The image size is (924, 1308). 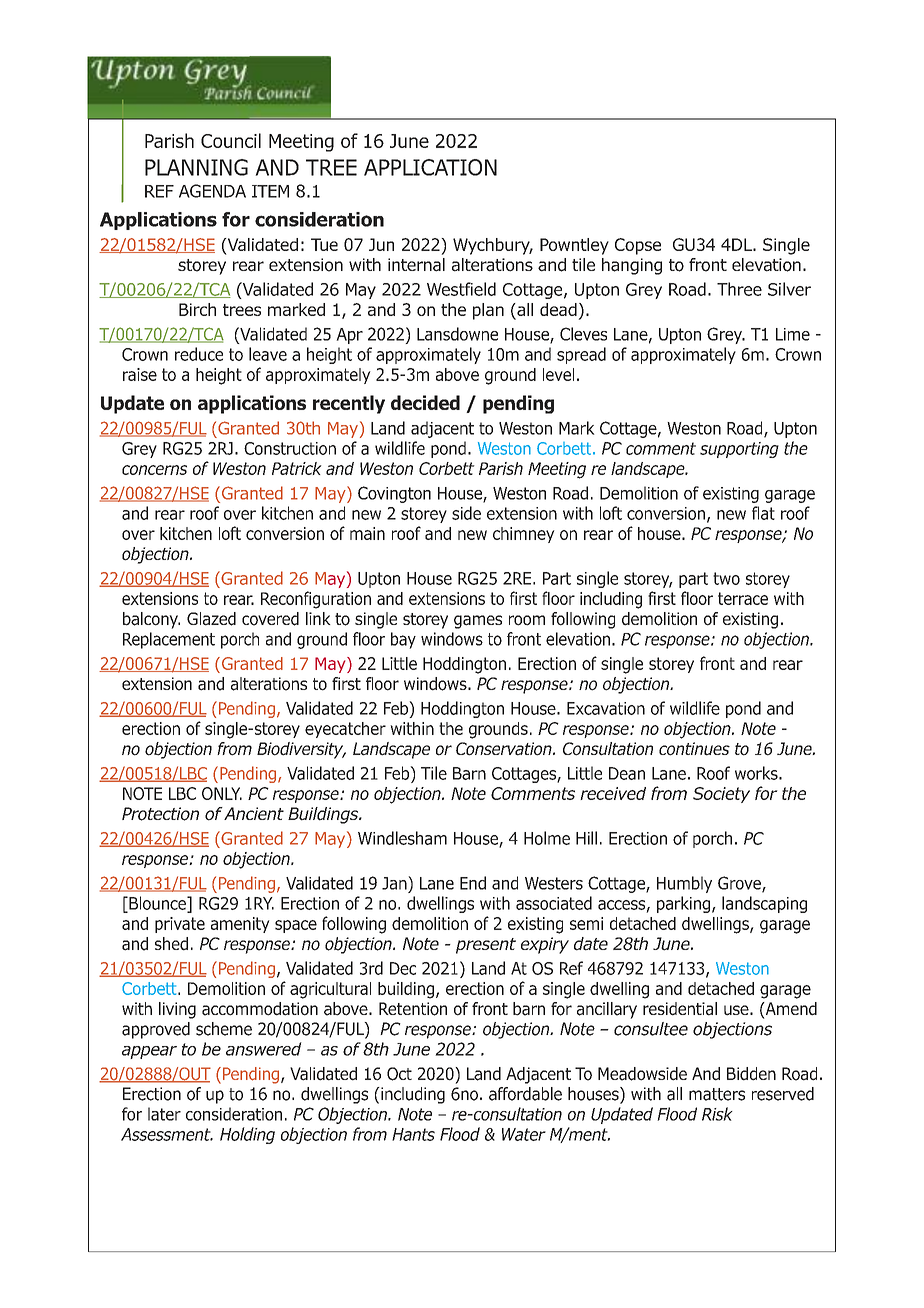 What do you see at coordinates (416, 265) in the screenshot?
I see `internal` at bounding box center [416, 265].
